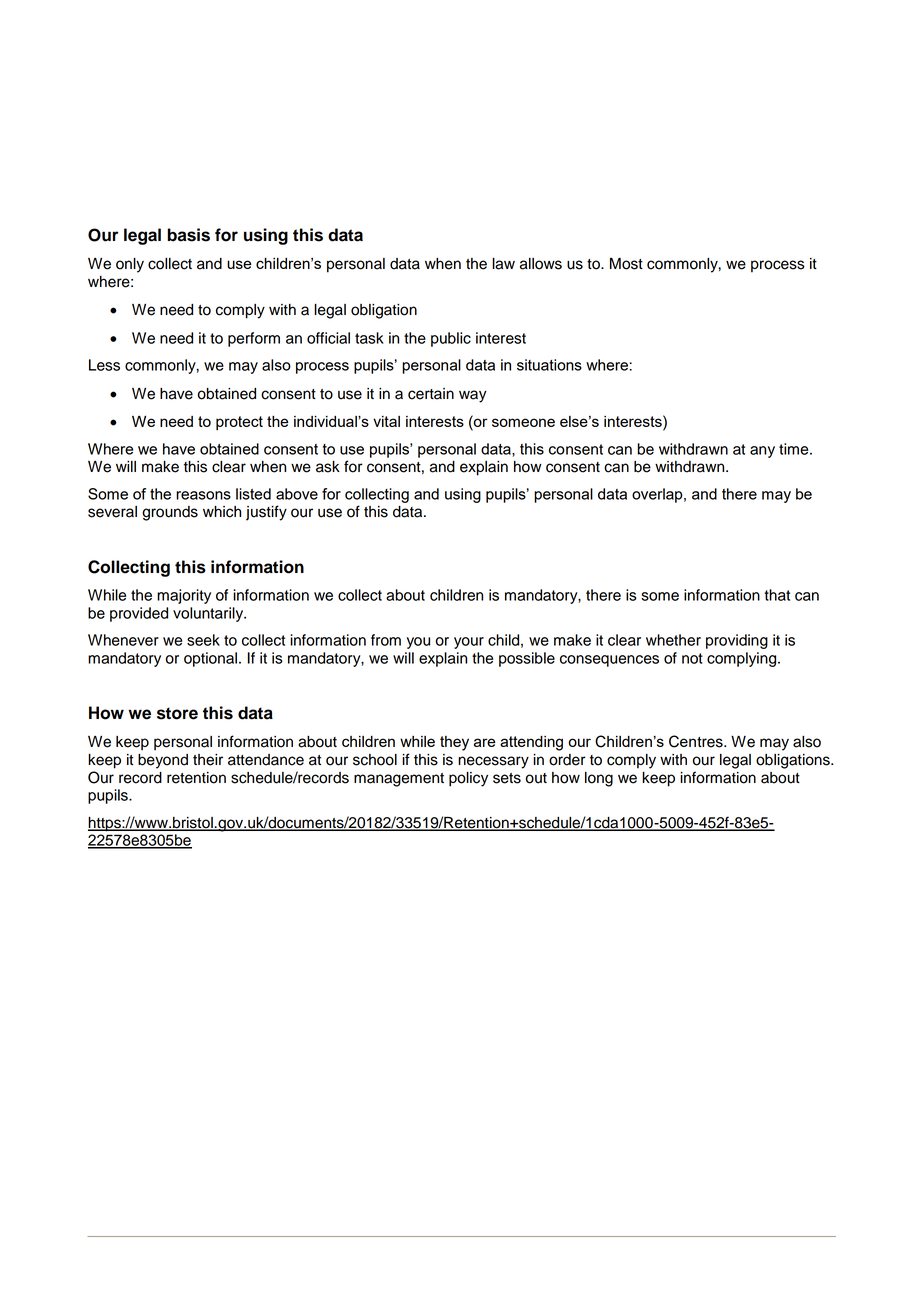 The width and height of the screenshot is (924, 1309). What do you see at coordinates (188, 235) in the screenshot?
I see `basis` at bounding box center [188, 235].
